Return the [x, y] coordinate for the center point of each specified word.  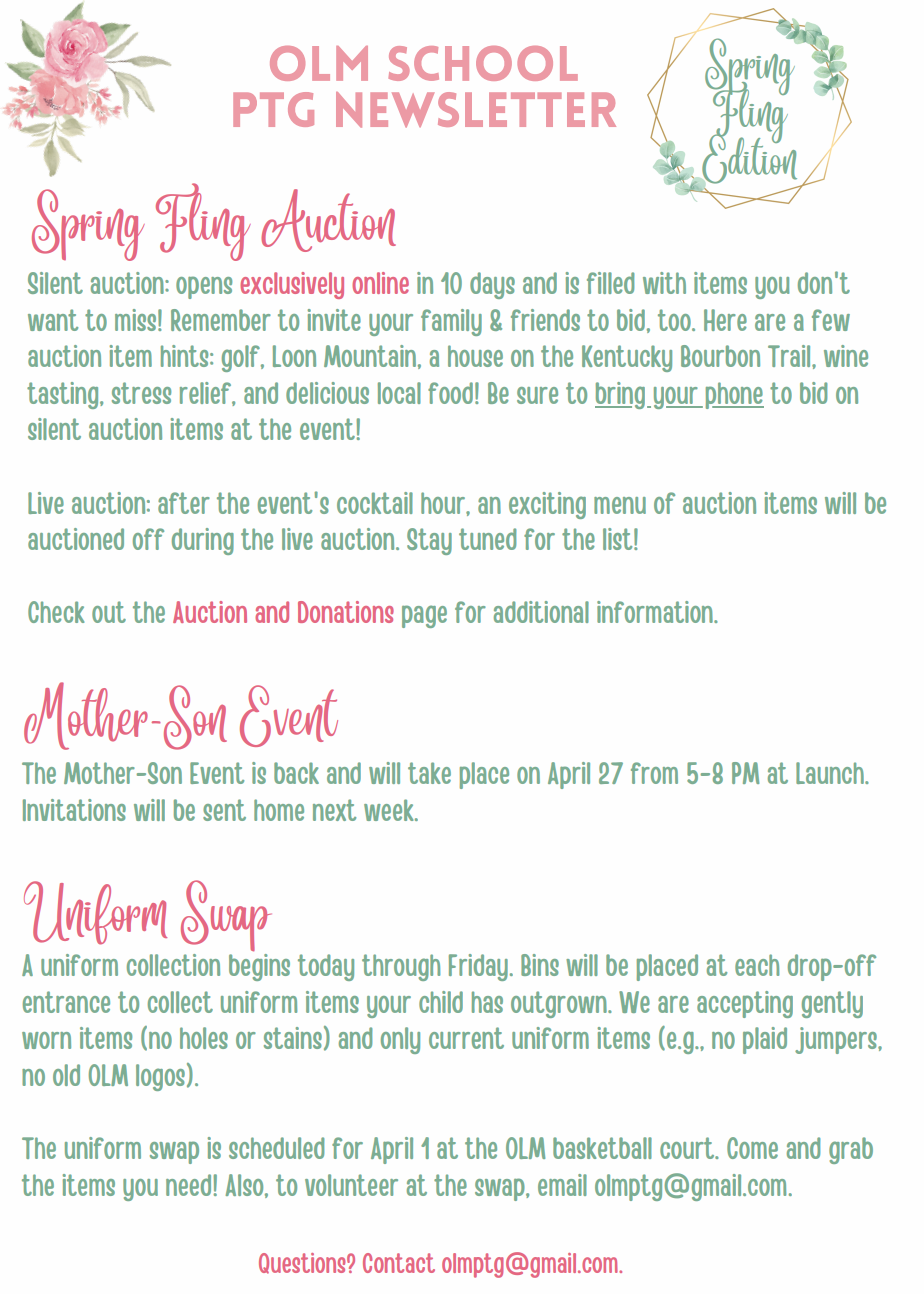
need [188, 1185]
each [757, 965]
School [483, 63]
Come [752, 1148]
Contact [399, 1263]
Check [56, 612]
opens [204, 287]
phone [735, 395]
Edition [748, 158]
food [450, 393]
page [424, 616]
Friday [478, 967]
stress [141, 393]
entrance [66, 1002]
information [656, 612]
